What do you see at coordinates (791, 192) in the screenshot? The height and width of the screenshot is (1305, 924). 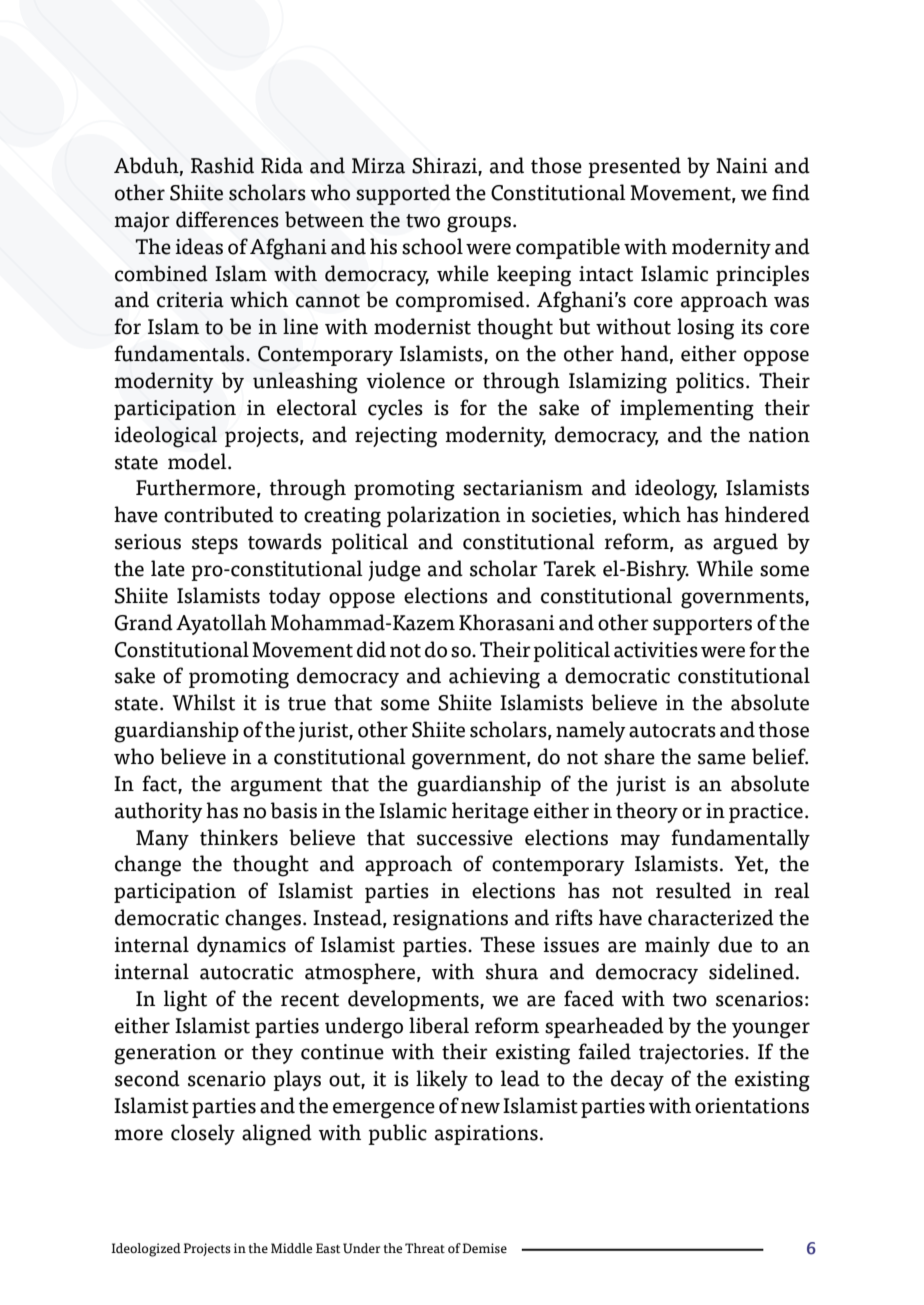 I see `find` at bounding box center [791, 192].
